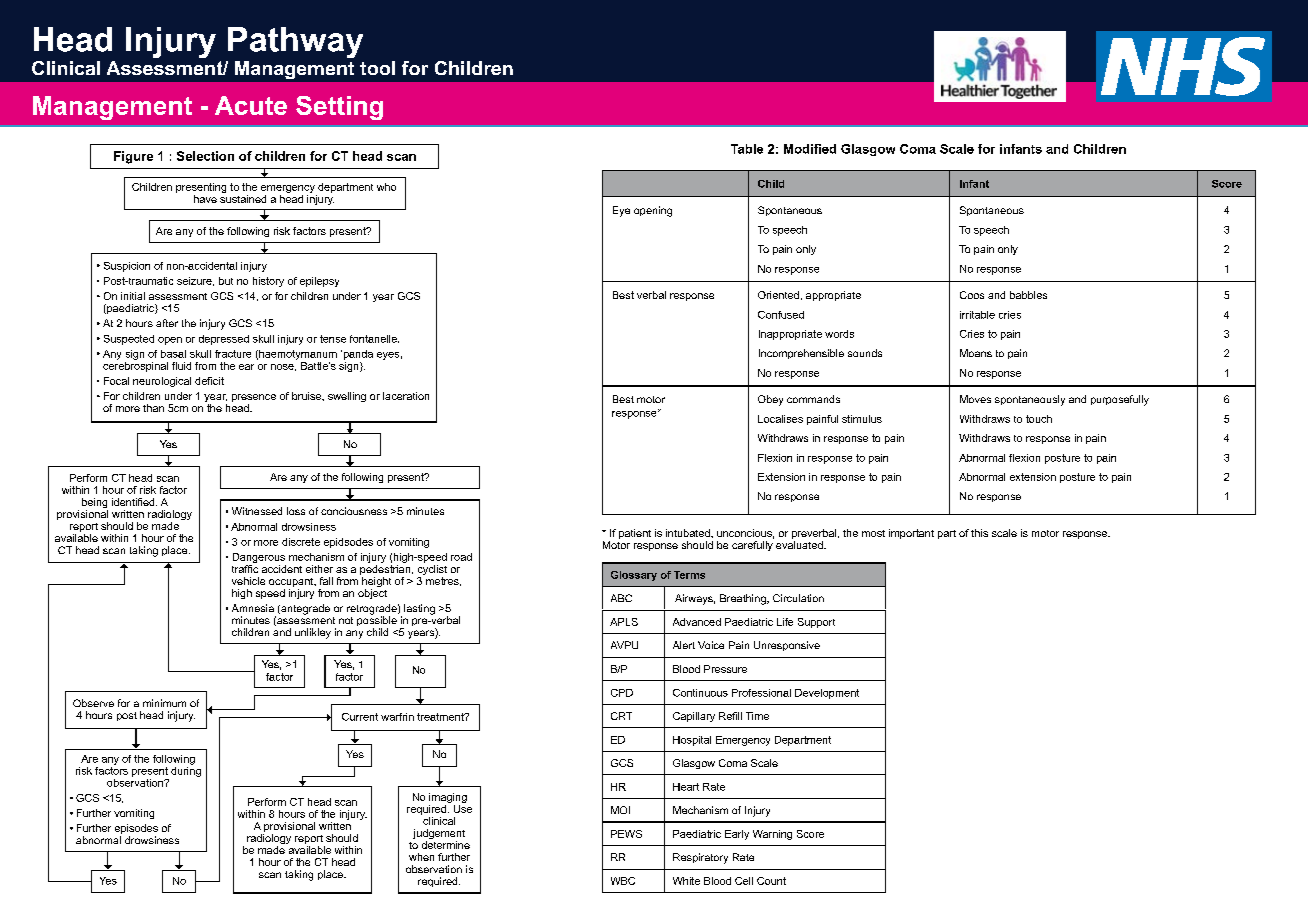 The image size is (1308, 924). I want to click on Acute, so click(251, 105).
